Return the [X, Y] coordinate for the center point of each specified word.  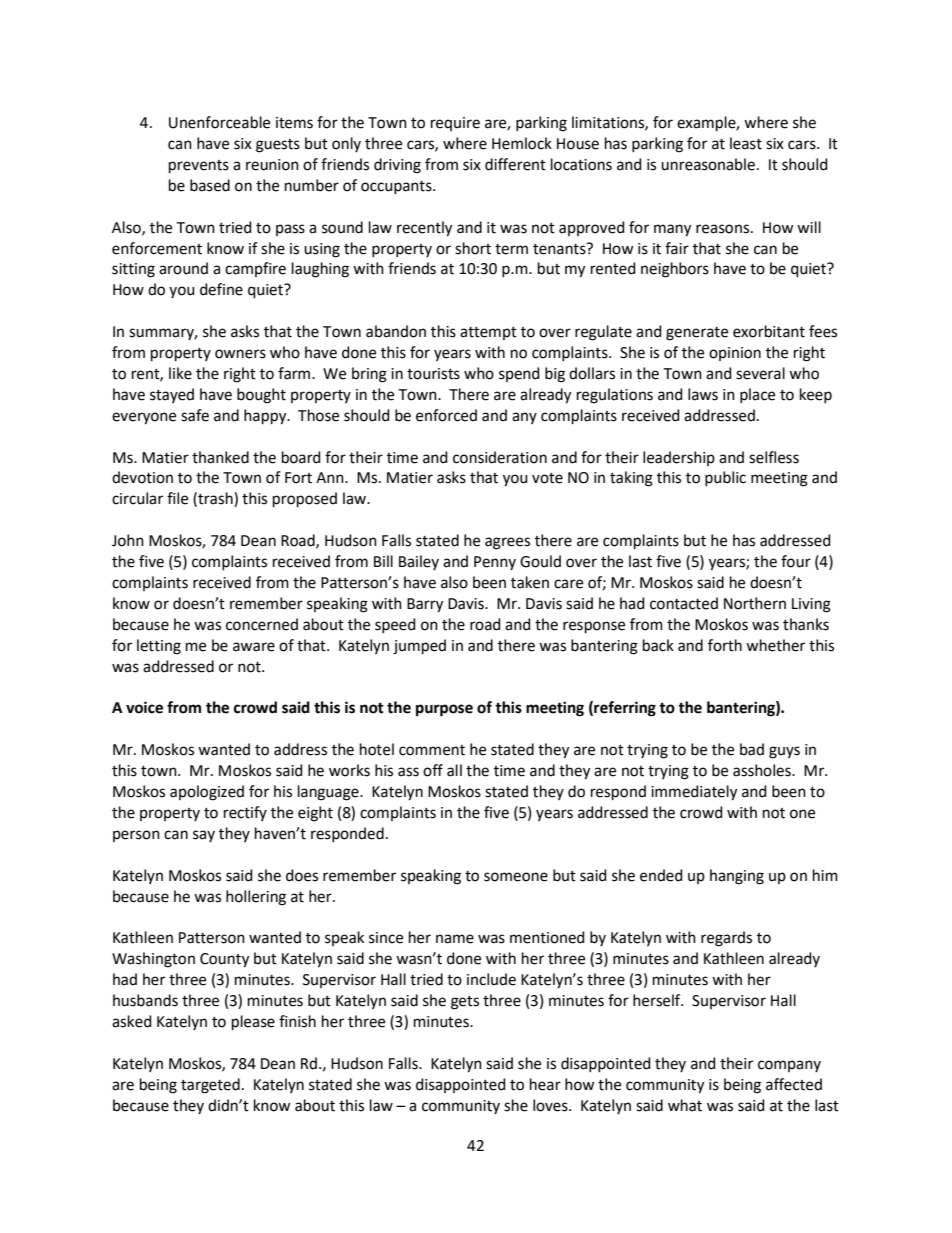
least [746, 143]
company [789, 1066]
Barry [425, 605]
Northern [755, 603]
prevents [199, 166]
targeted [210, 1086]
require [455, 124]
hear [545, 1084]
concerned [262, 624]
